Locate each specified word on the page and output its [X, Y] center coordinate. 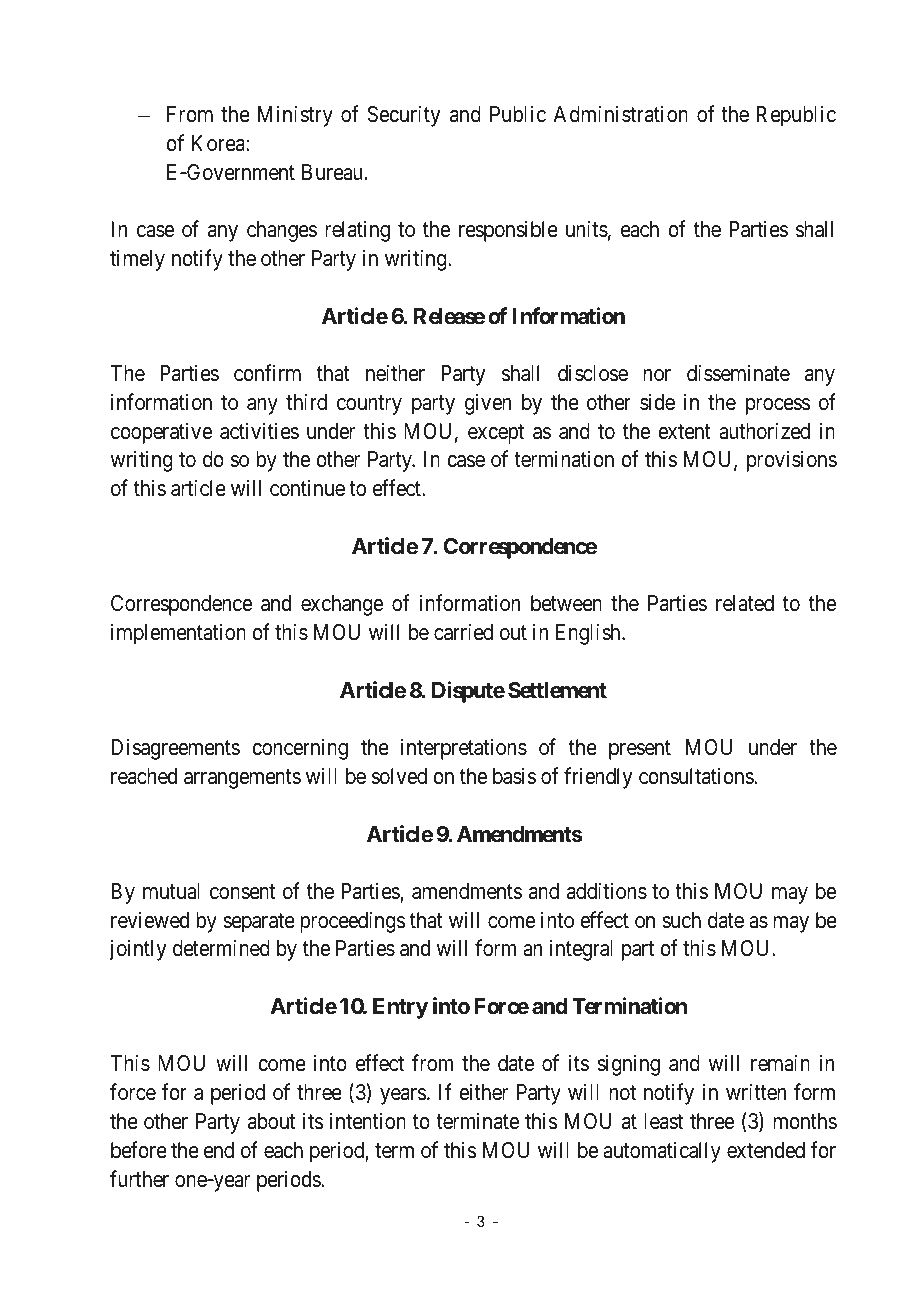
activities [259, 431]
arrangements [242, 779]
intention [368, 1121]
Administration [621, 114]
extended [766, 1150]
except [496, 434]
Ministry [295, 116]
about [271, 1121]
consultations [697, 776]
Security [404, 116]
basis [514, 776]
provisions [792, 461]
